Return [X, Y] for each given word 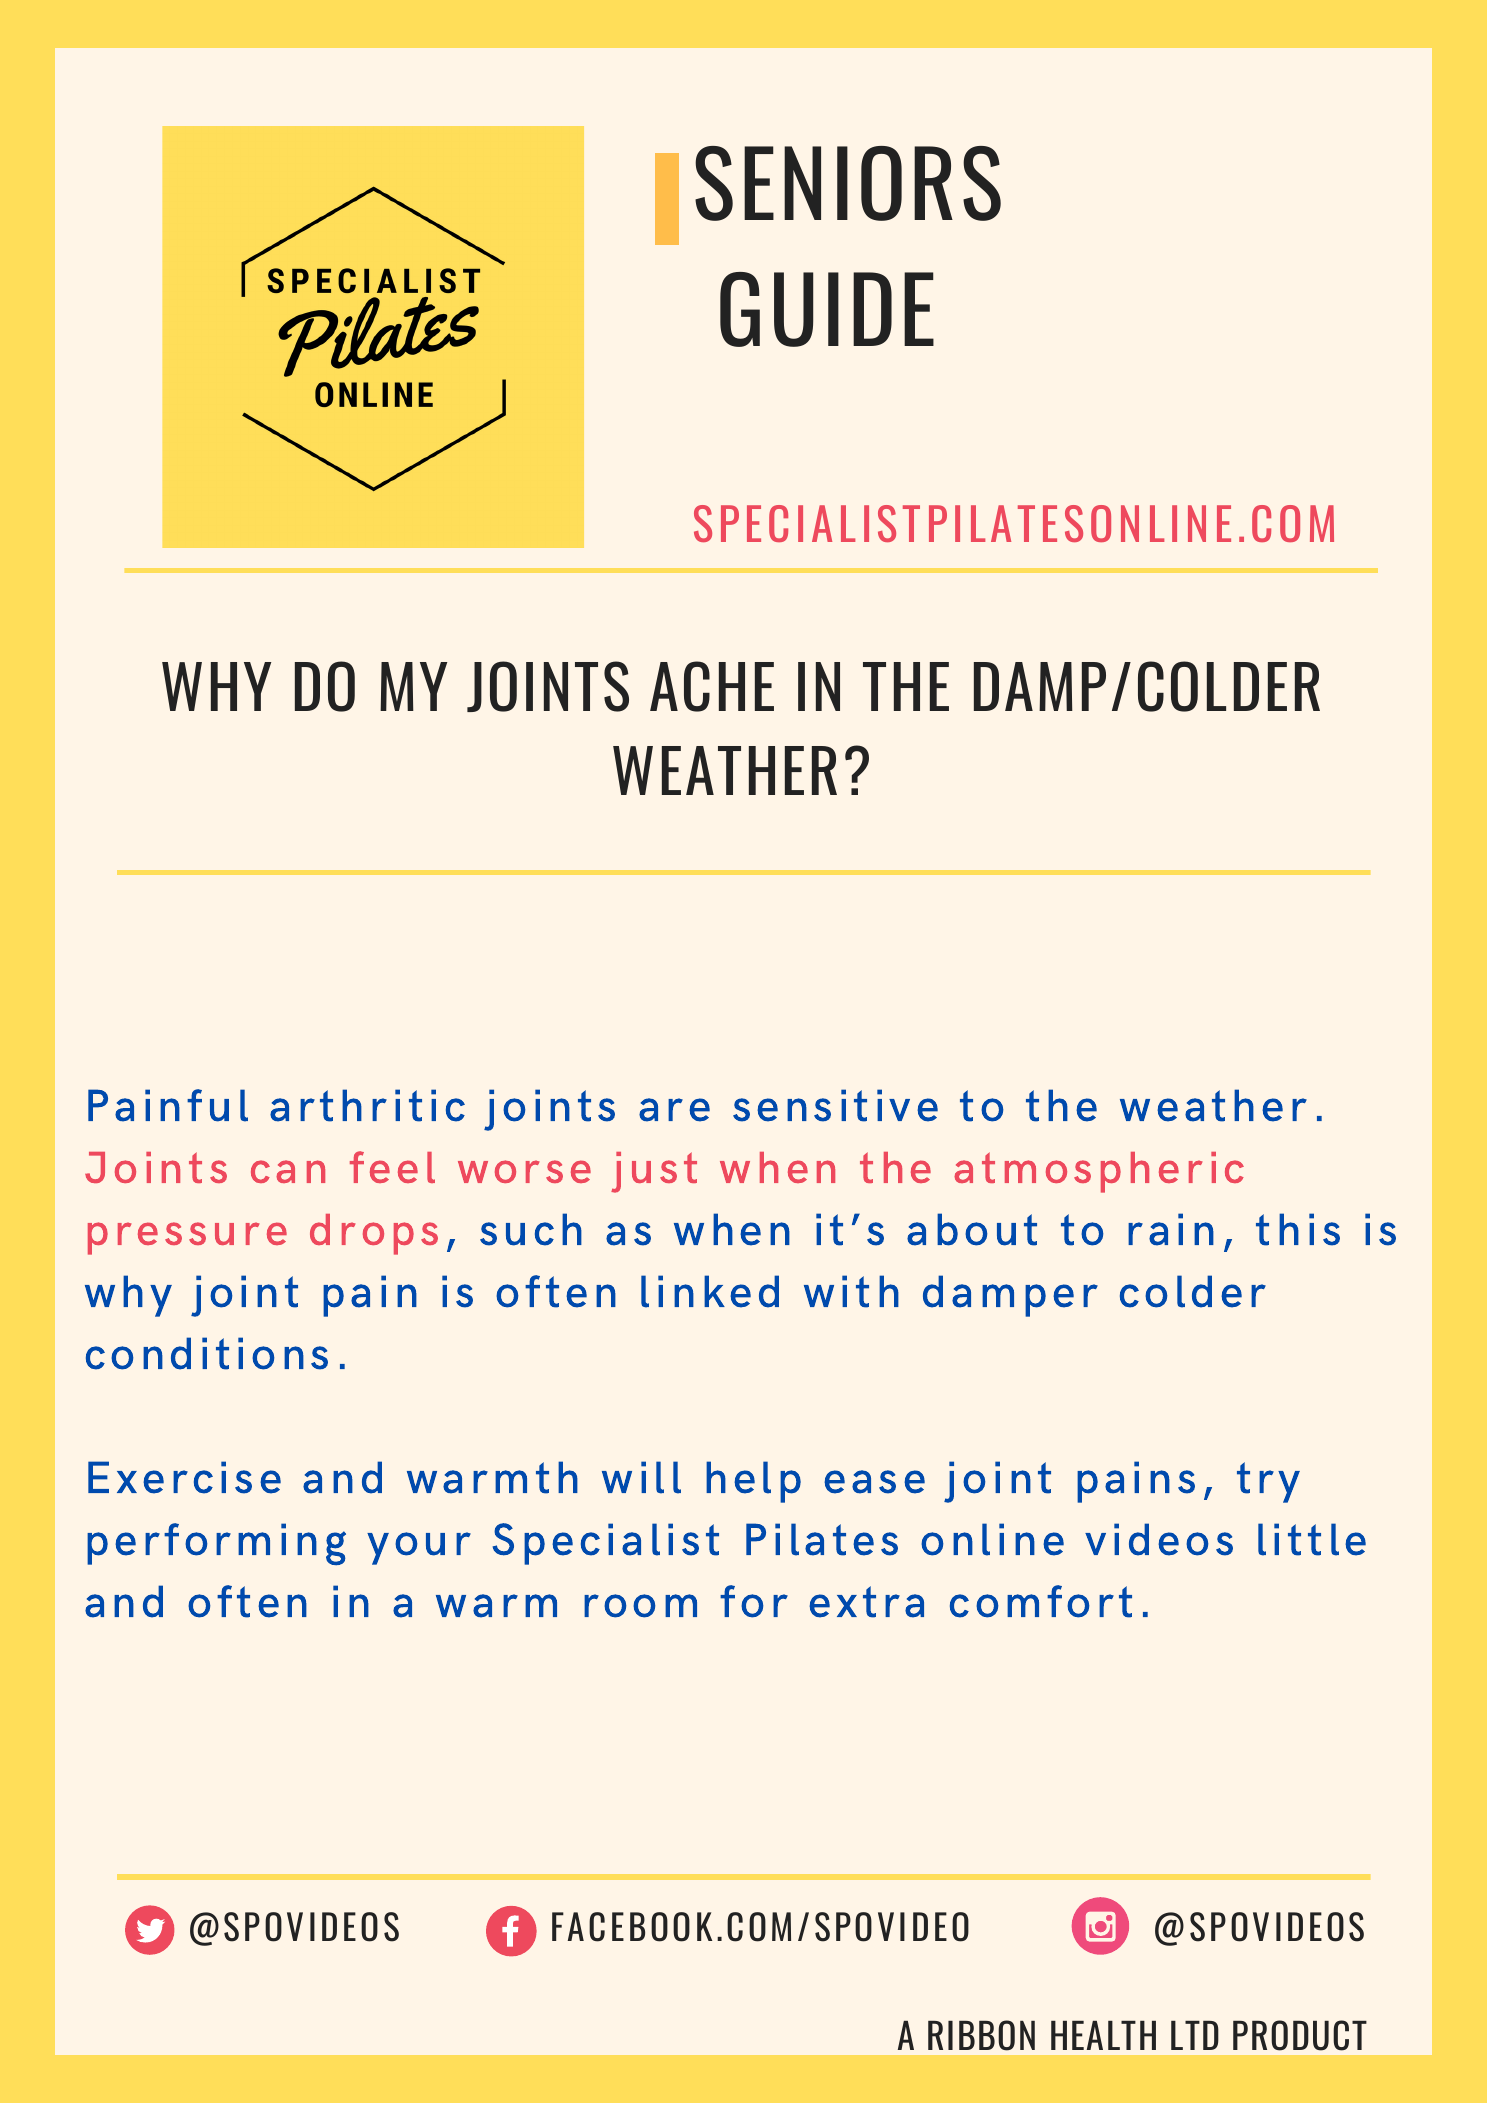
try [1268, 1482]
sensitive [835, 1105]
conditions [207, 1353]
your [419, 1548]
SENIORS [848, 183]
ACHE [712, 686]
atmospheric [1099, 1172]
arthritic [367, 1105]
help [753, 1482]
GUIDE [827, 309]
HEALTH [1103, 2035]
